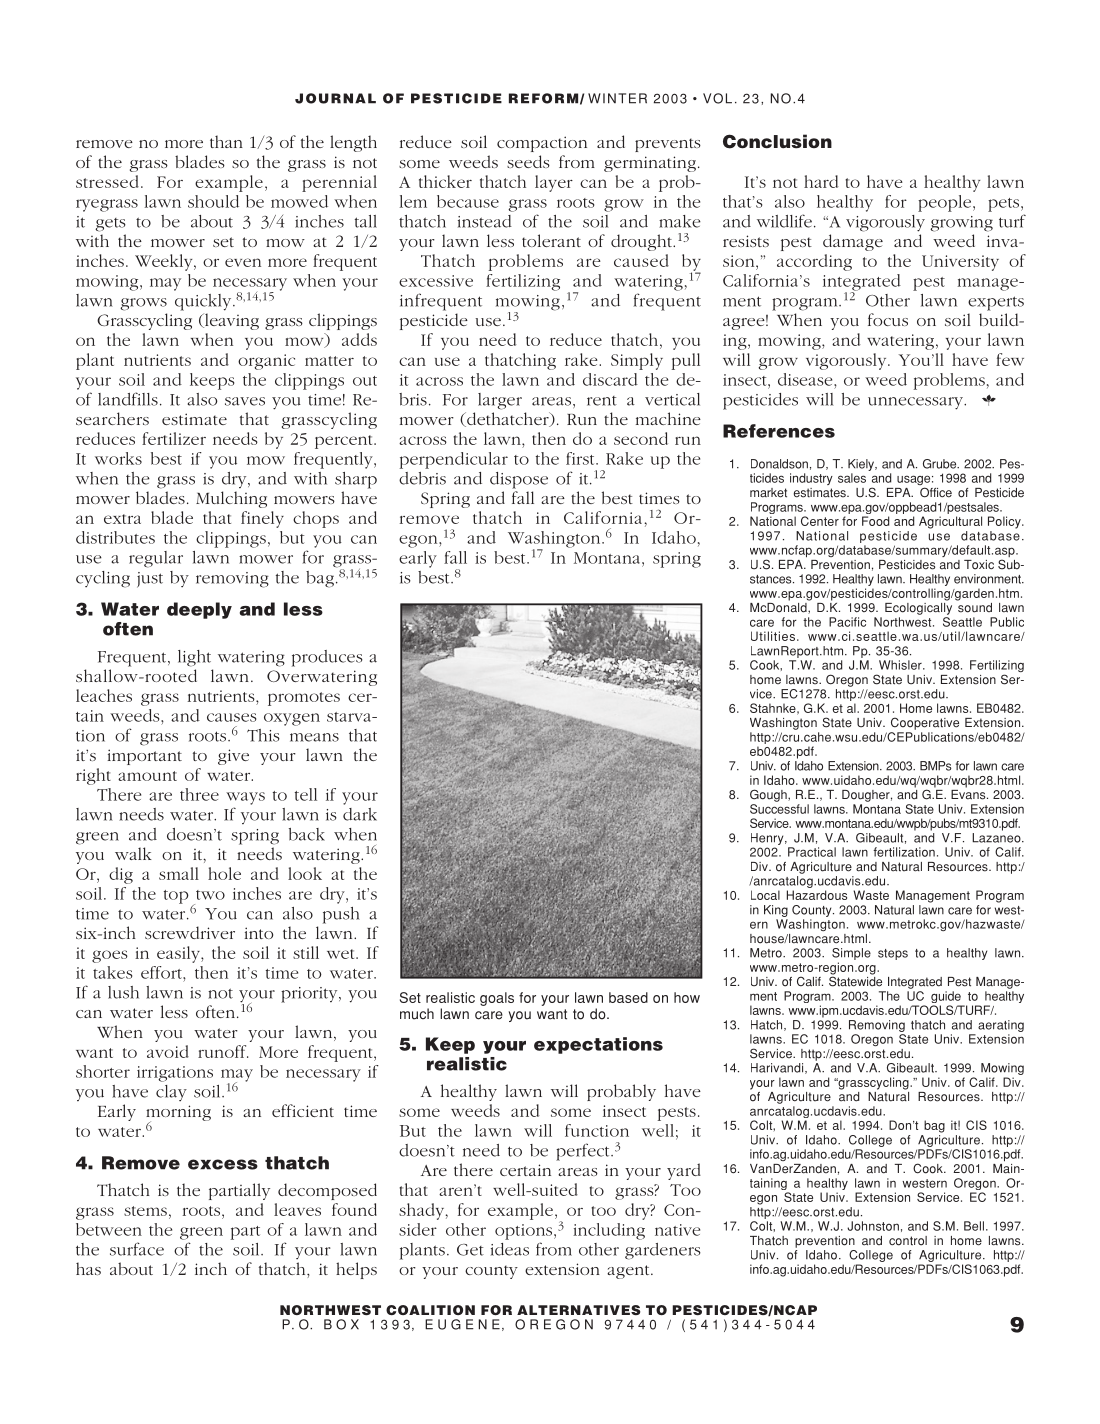  What do you see at coordinates (821, 181) in the screenshot?
I see `hard` at bounding box center [821, 181].
